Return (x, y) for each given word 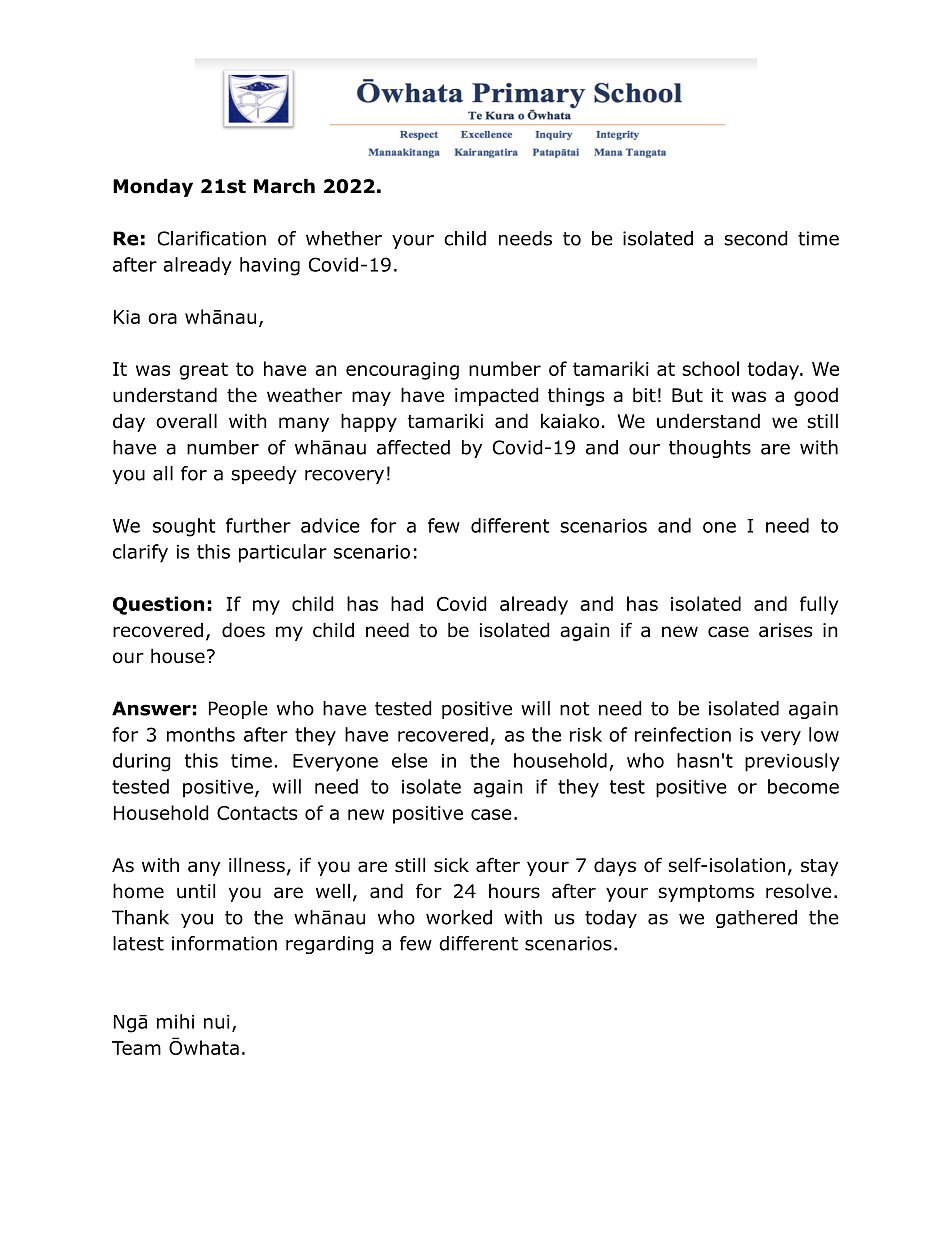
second (756, 238)
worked (459, 917)
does (243, 630)
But (687, 395)
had (407, 603)
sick (451, 865)
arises (785, 630)
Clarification (212, 238)
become (803, 786)
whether (344, 238)
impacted (497, 396)
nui (217, 1022)
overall (186, 421)
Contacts (257, 813)
